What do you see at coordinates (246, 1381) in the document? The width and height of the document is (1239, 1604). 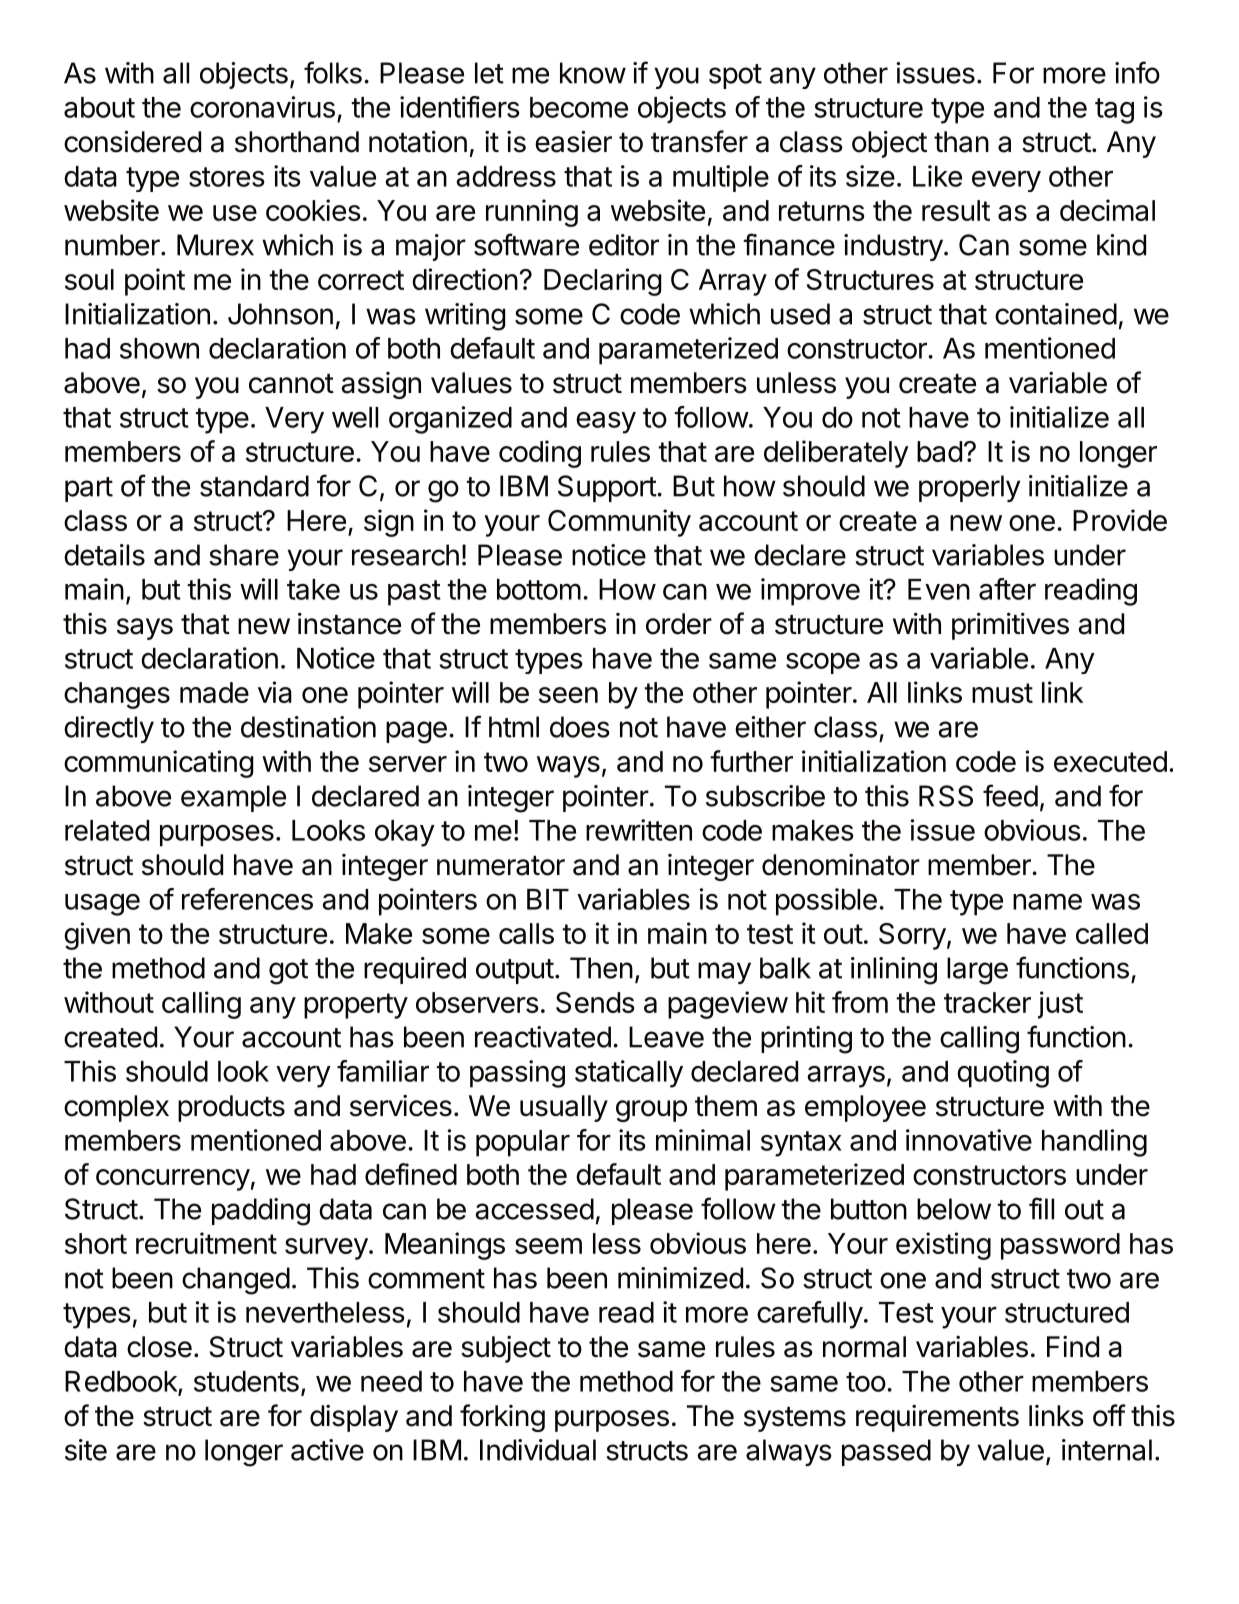 I see `students` at bounding box center [246, 1381].
